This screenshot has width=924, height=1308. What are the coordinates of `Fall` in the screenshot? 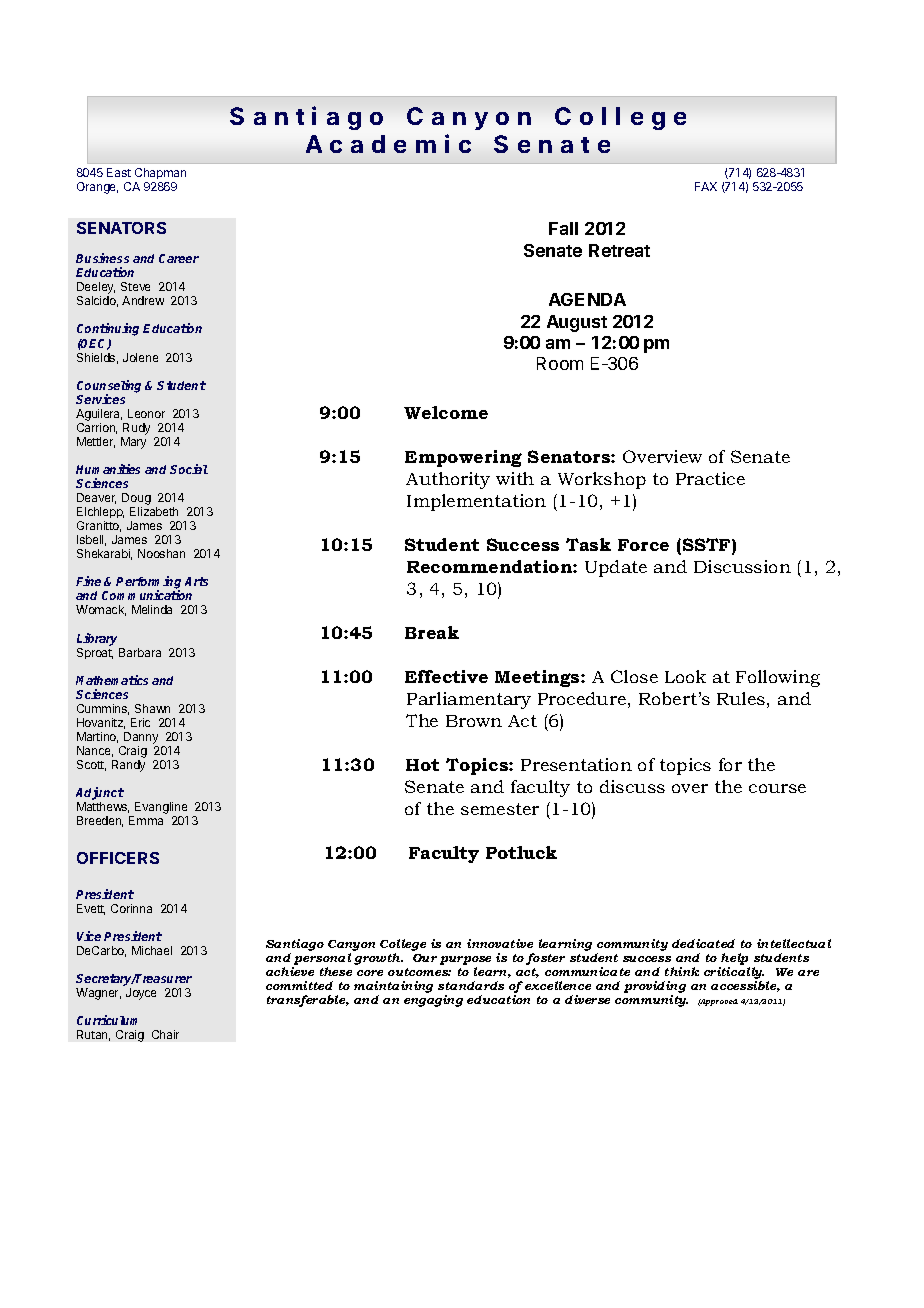 It's located at (563, 228).
